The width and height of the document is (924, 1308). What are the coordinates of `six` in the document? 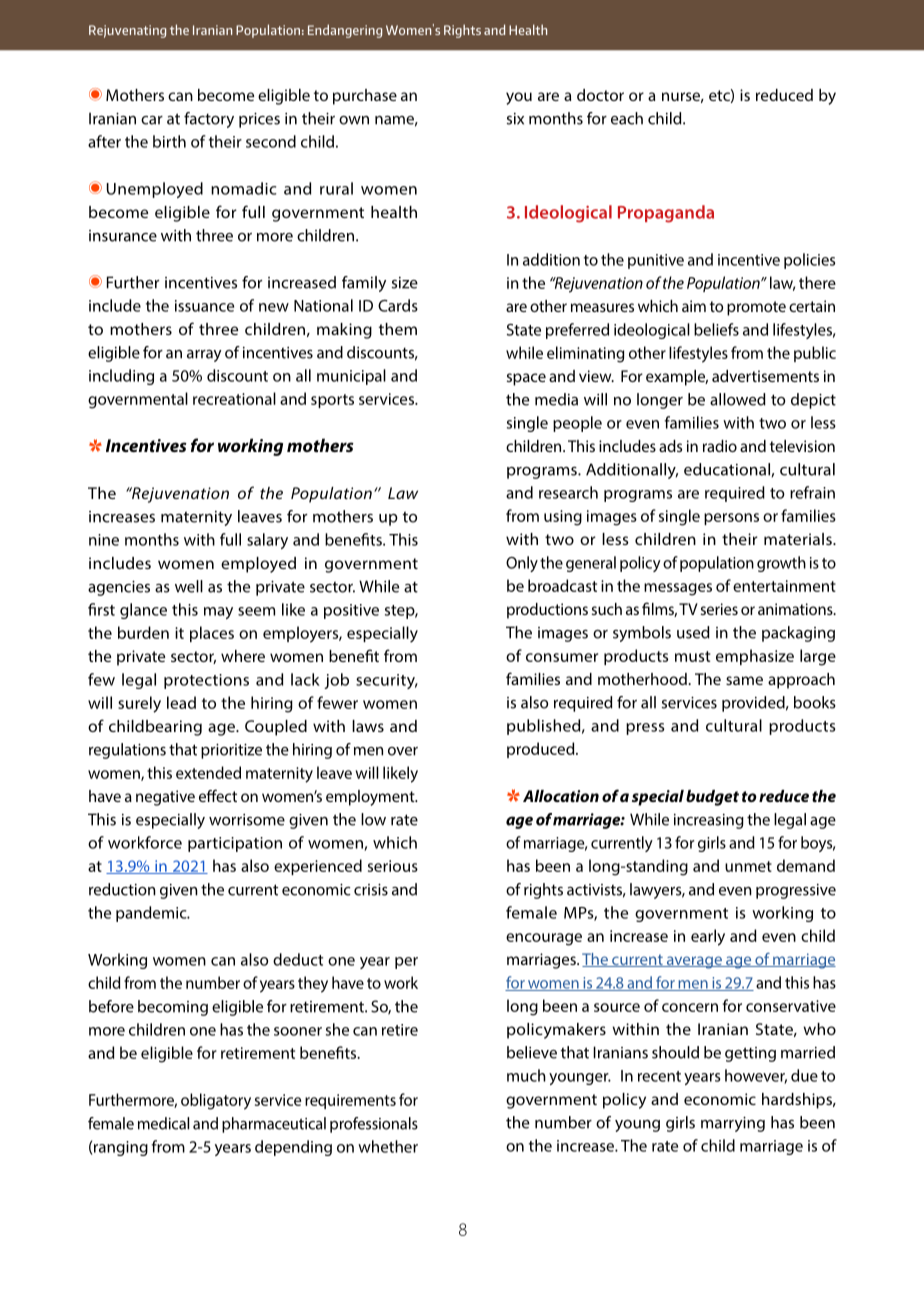 It's located at (515, 119).
